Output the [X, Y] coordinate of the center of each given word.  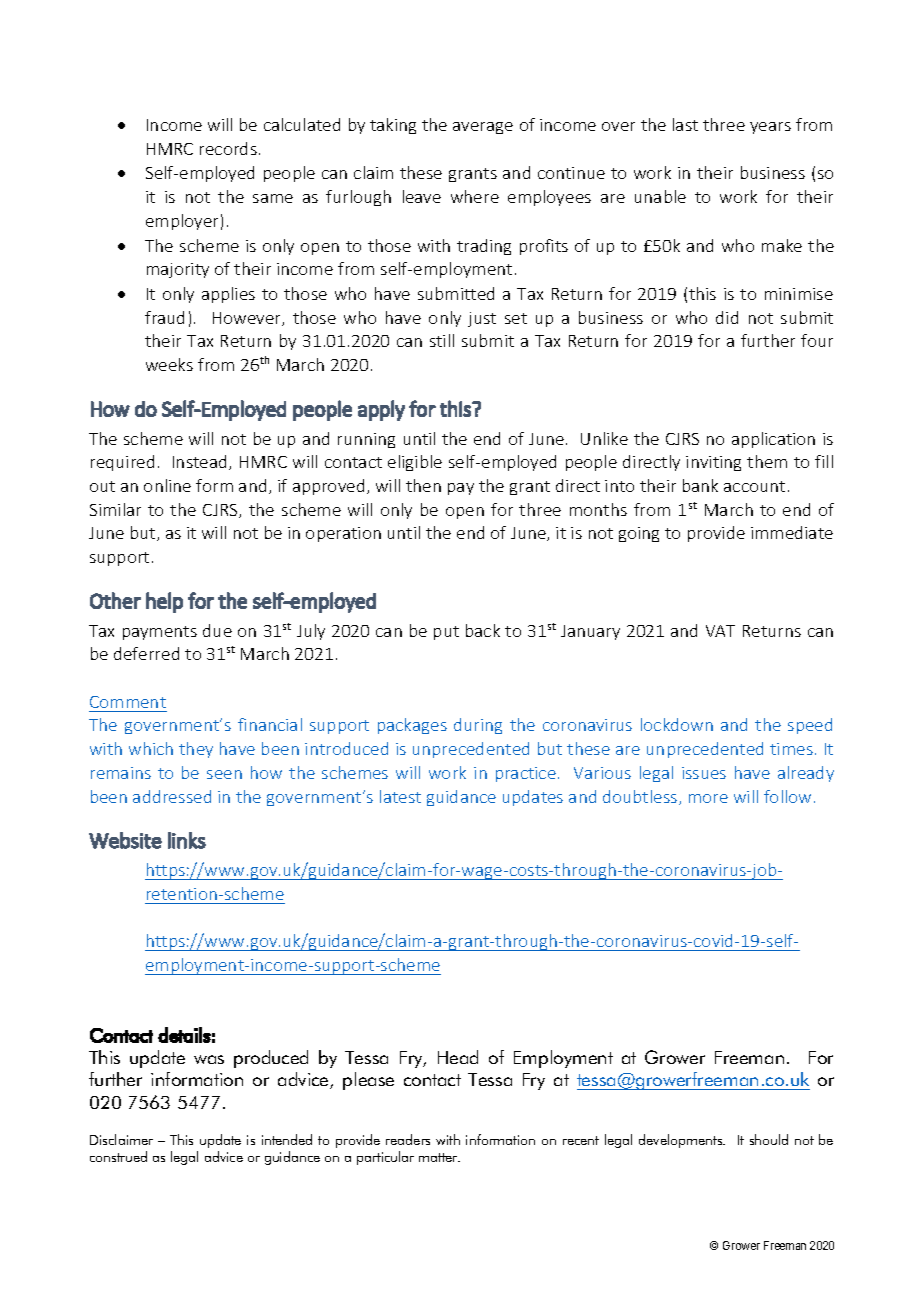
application [773, 440]
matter [439, 1157]
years [770, 128]
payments [160, 633]
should [769, 1139]
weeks [169, 364]
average [483, 128]
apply [381, 410]
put [446, 633]
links [187, 840]
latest [400, 796]
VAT [720, 631]
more [708, 798]
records [228, 148]
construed [118, 1156]
